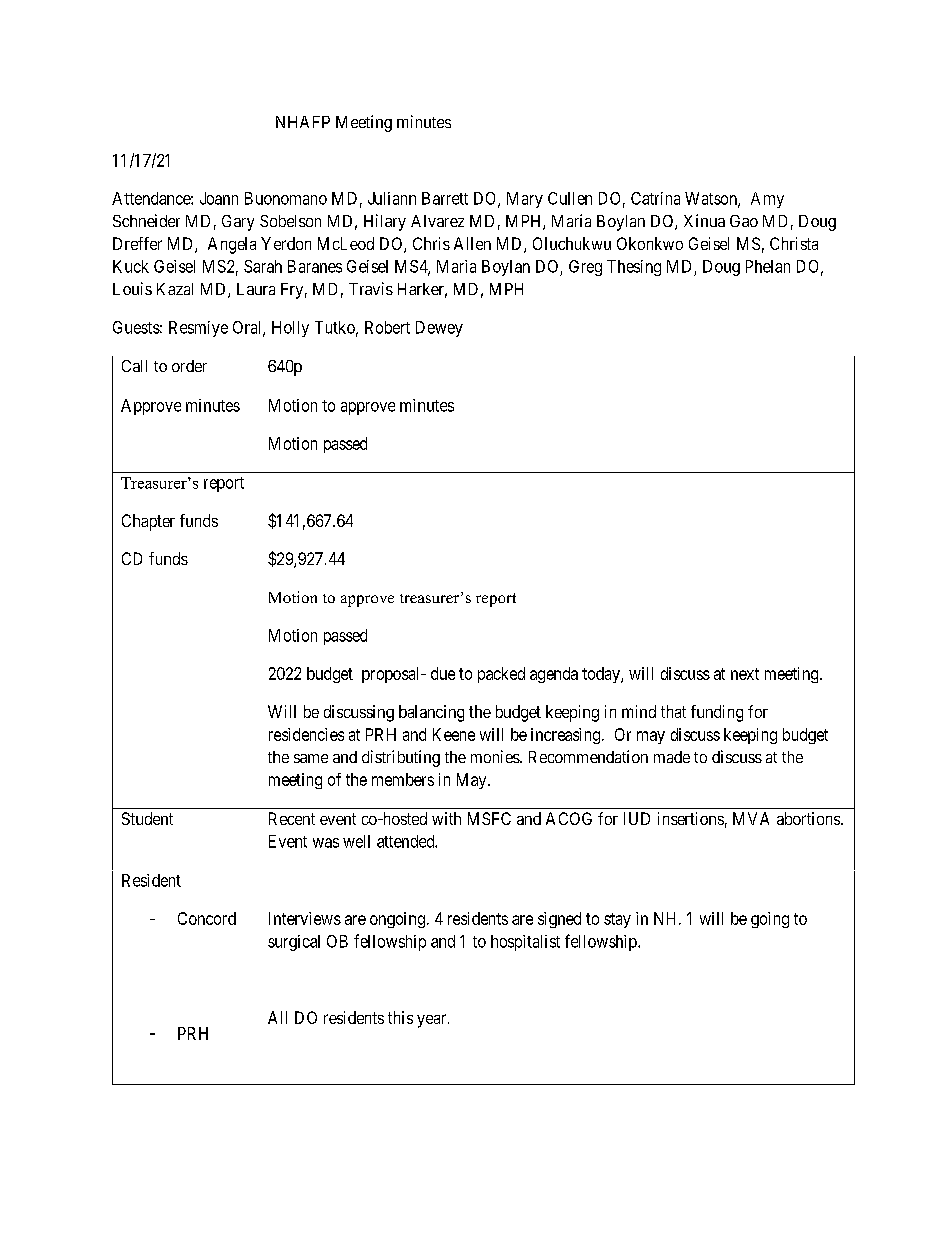 Image resolution: width=952 pixels, height=1233 pixels. I want to click on Chapter, so click(148, 522).
